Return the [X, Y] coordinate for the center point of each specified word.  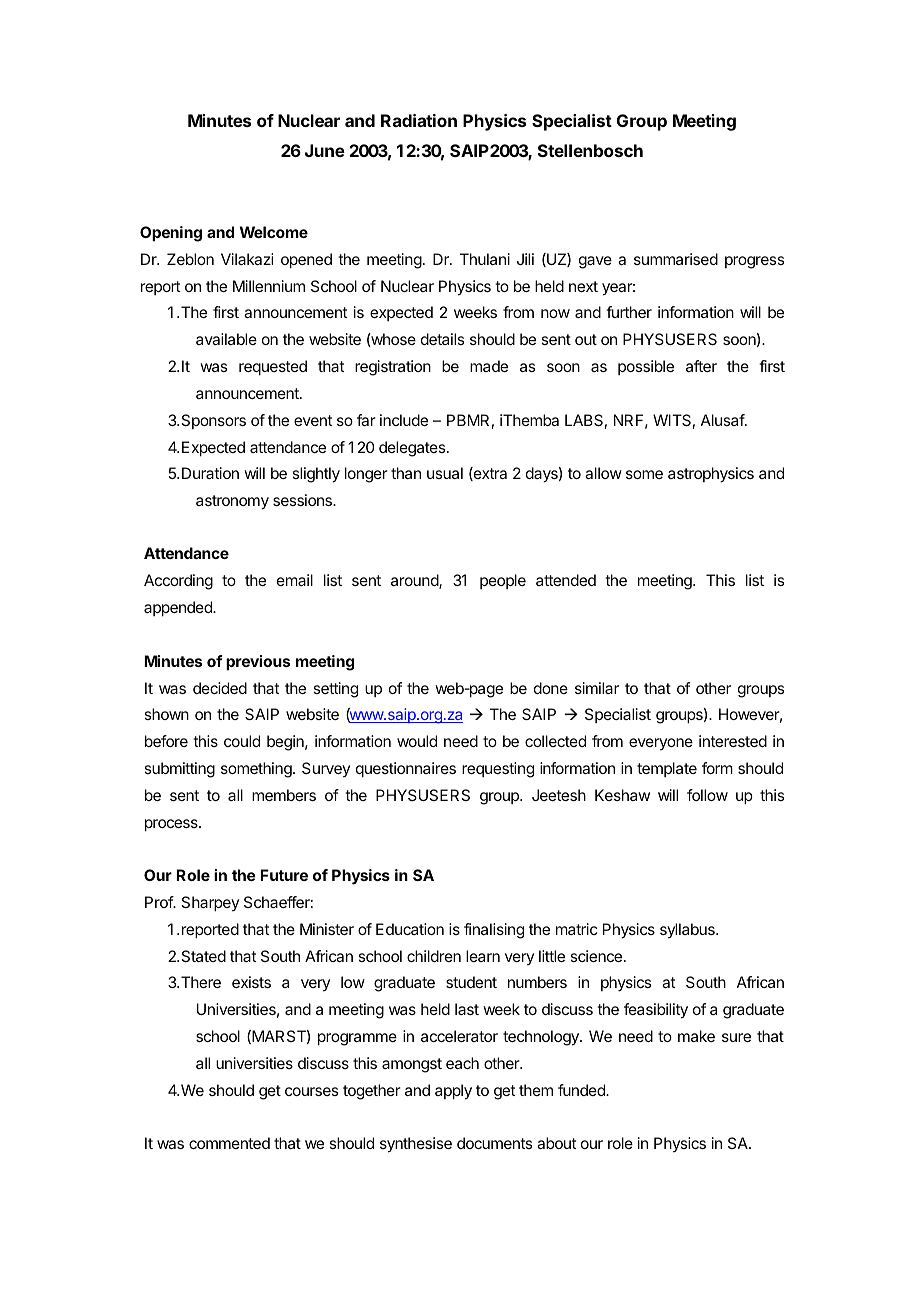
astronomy [232, 502]
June [325, 150]
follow [707, 795]
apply [453, 1092]
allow [603, 473]
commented [229, 1143]
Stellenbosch [590, 150]
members [284, 795]
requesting [498, 770]
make [696, 1036]
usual [445, 473]
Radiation [419, 120]
